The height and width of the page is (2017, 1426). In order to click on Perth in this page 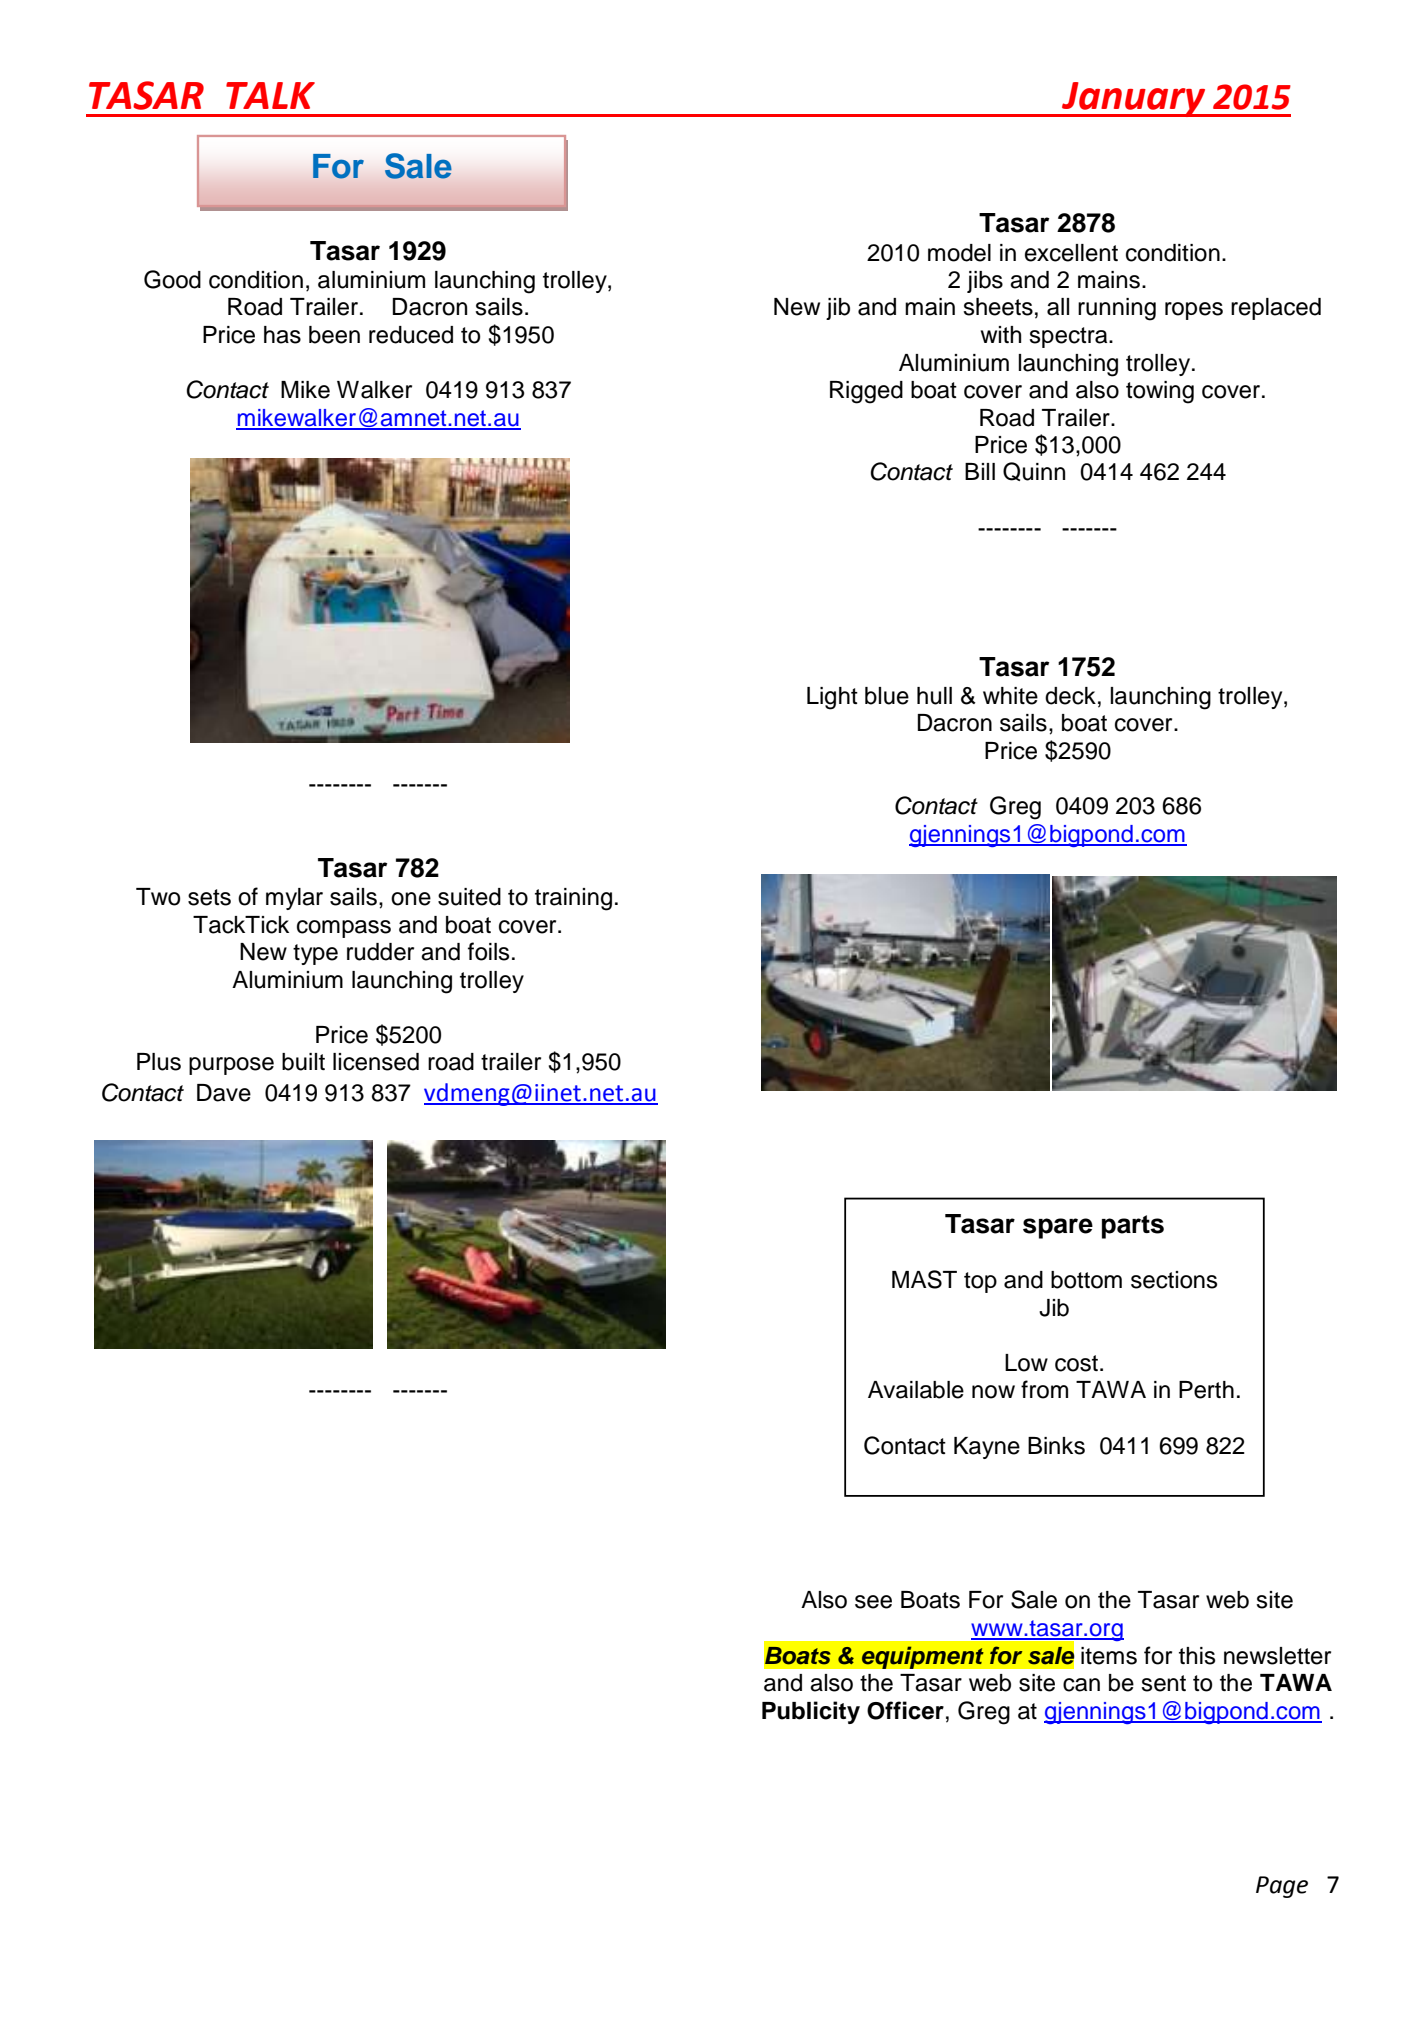, I will do `click(1206, 1390)`.
